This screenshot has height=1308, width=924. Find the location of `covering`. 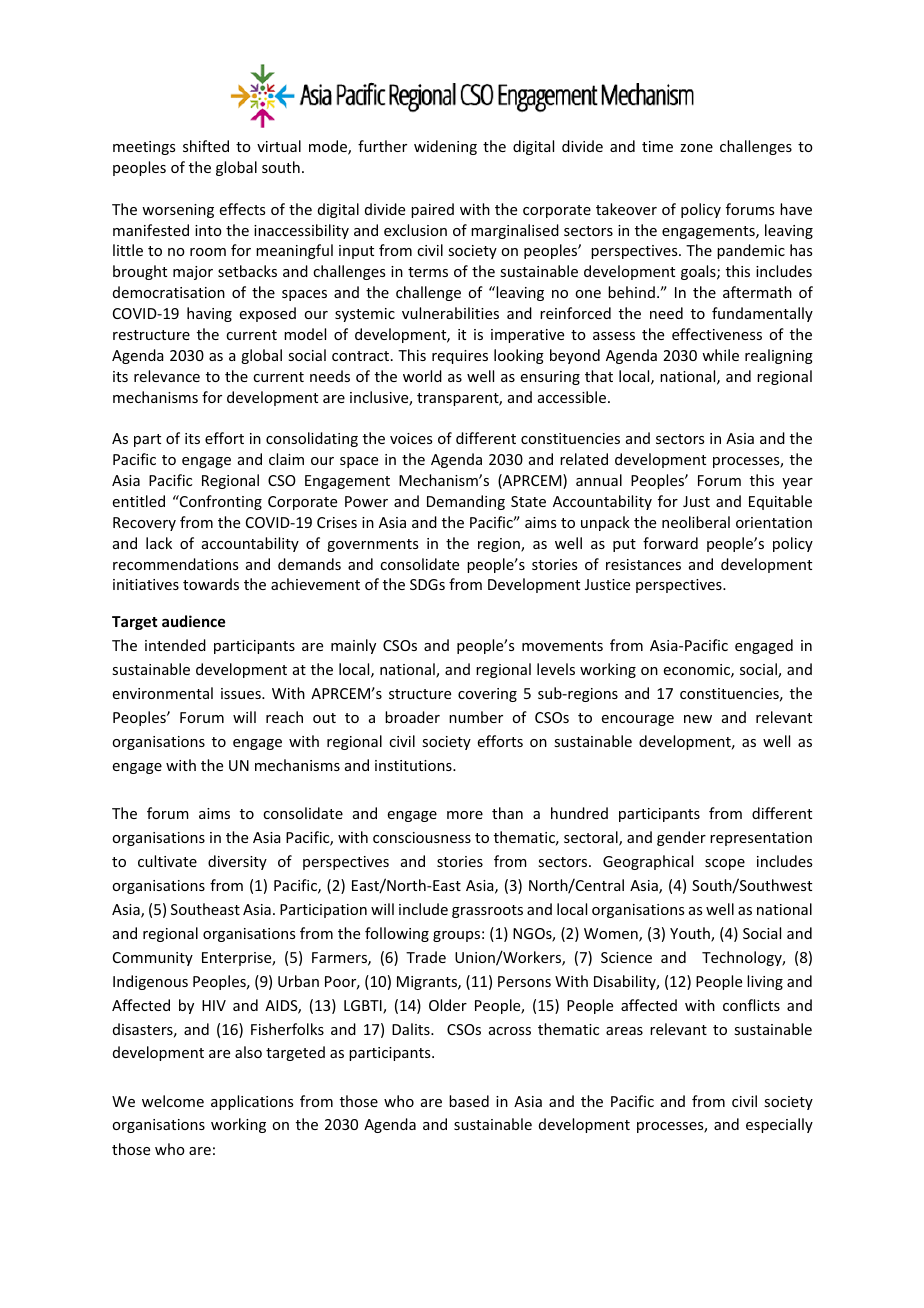

covering is located at coordinates (487, 695).
